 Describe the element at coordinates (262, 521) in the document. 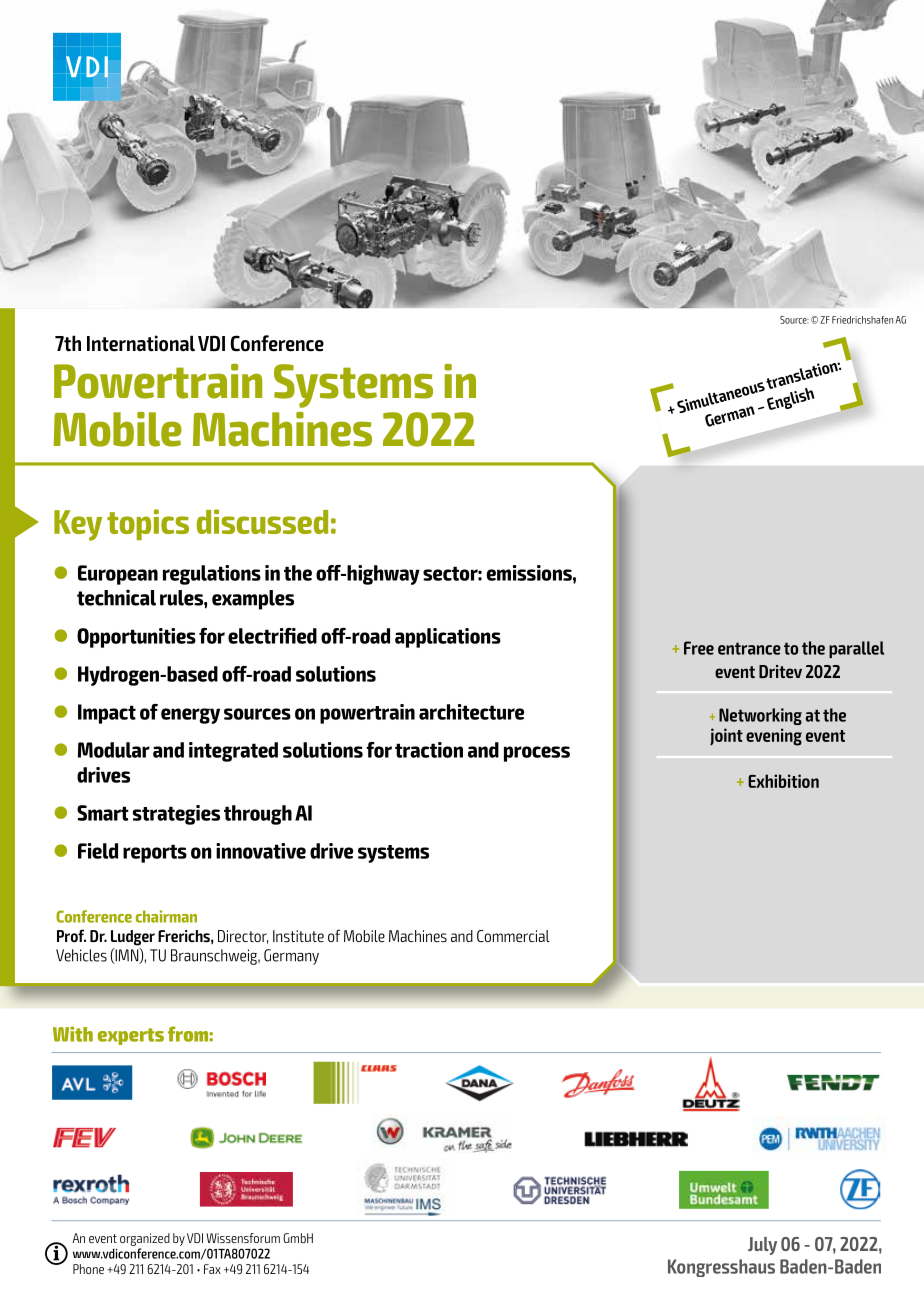

I see `discussed` at that location.
